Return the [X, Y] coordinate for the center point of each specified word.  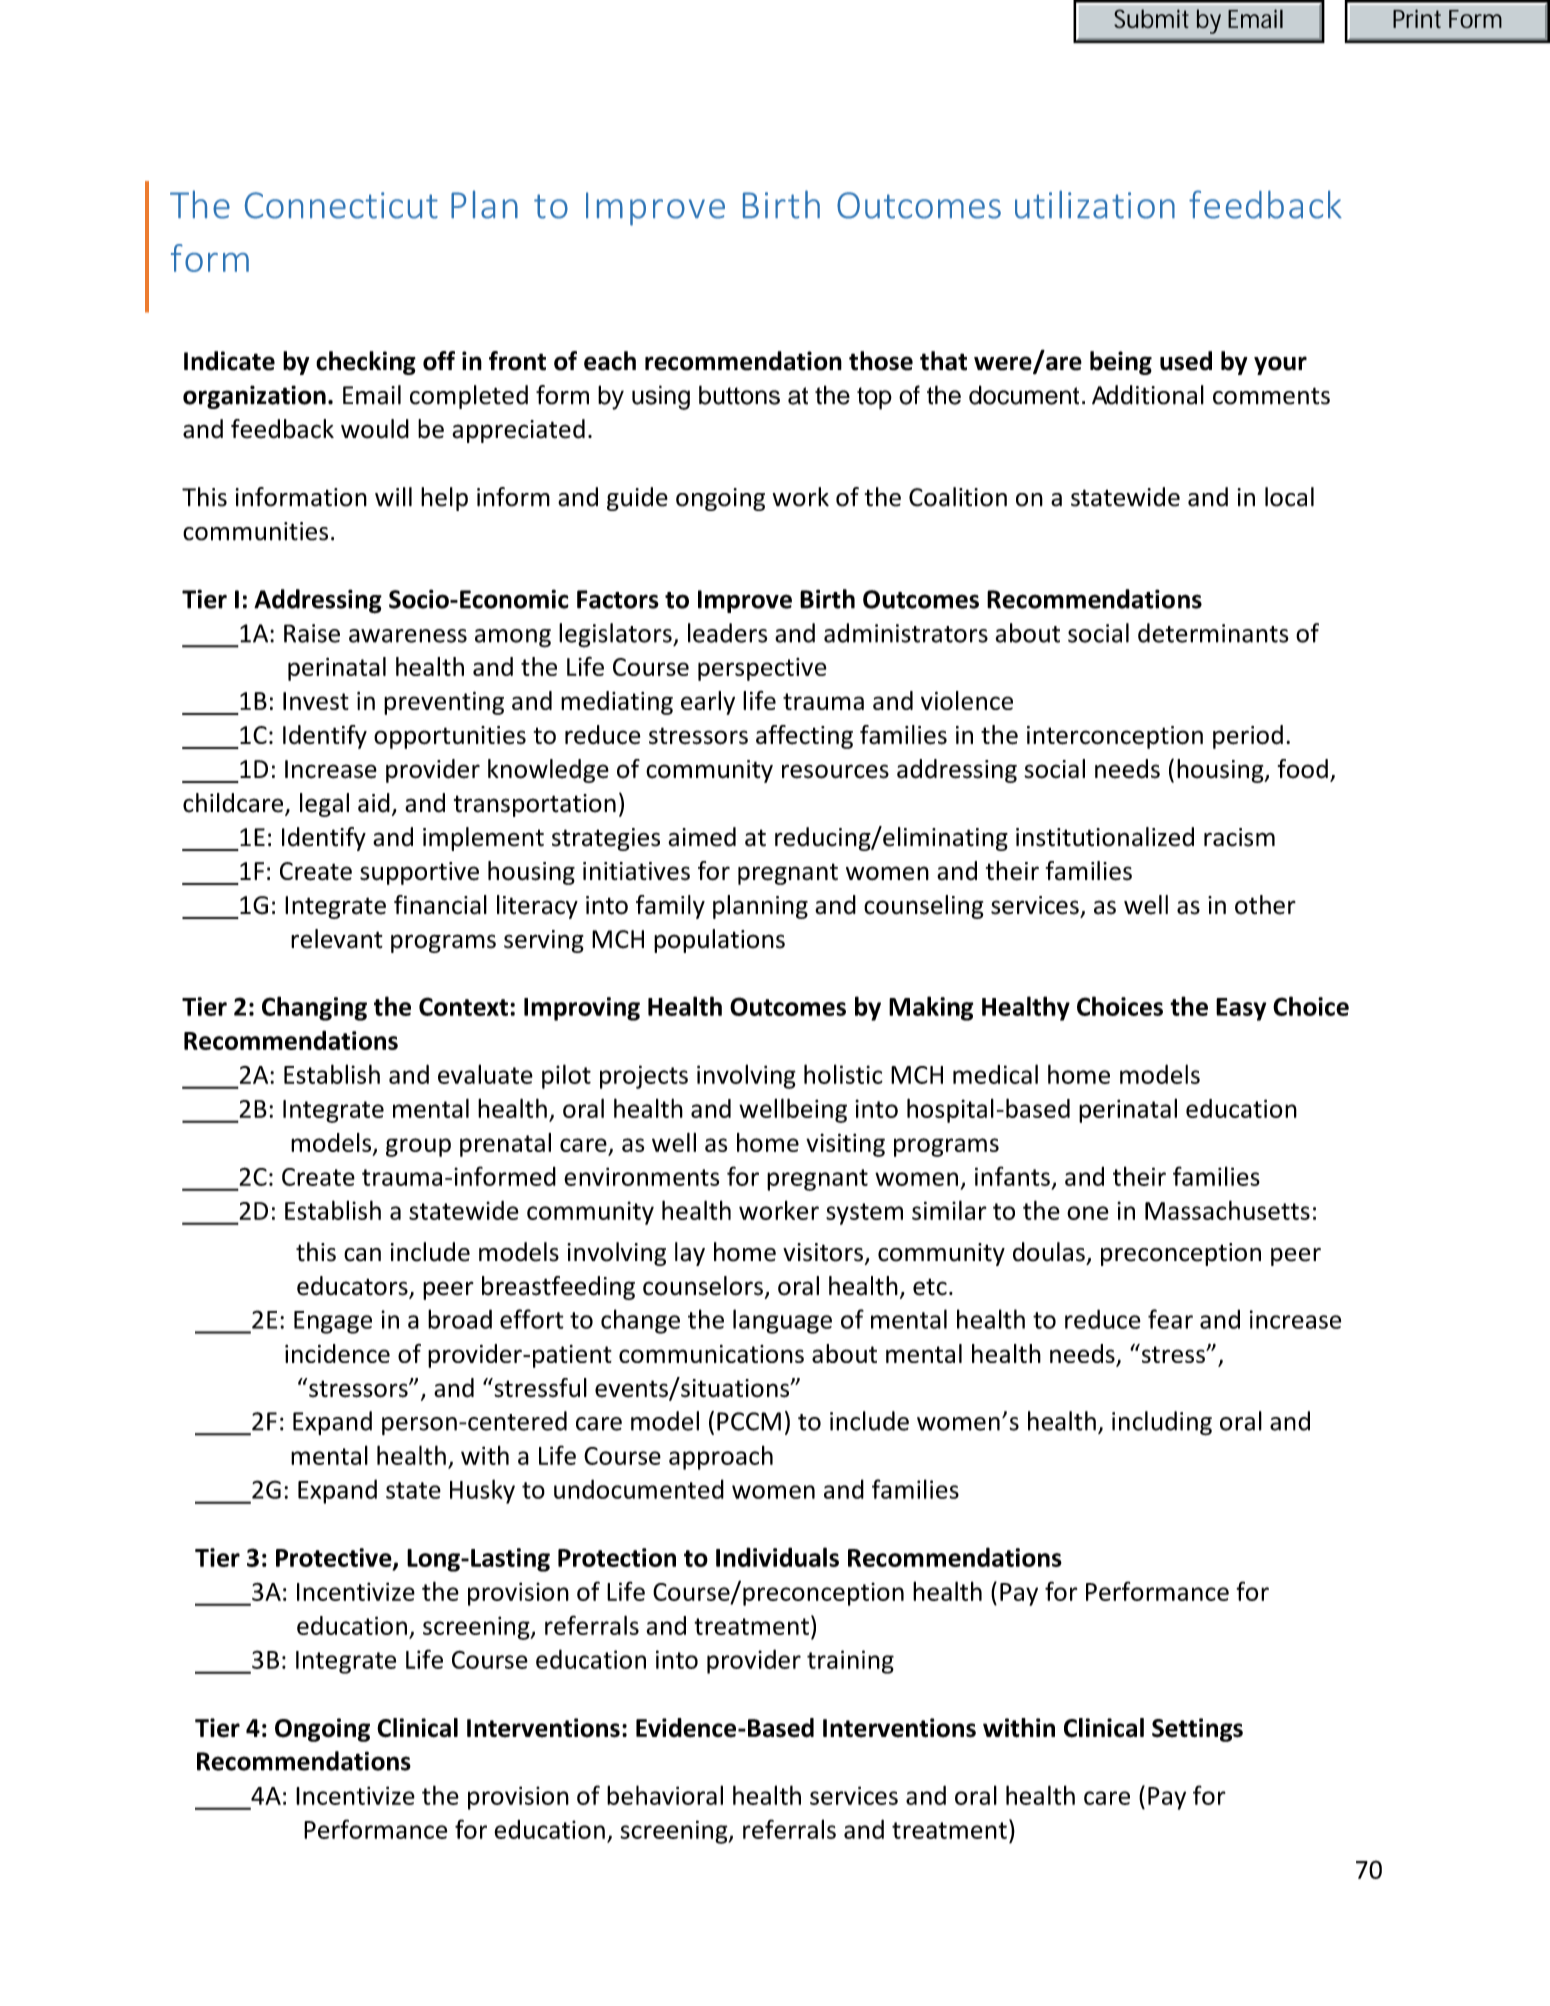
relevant [337, 939]
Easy [1241, 1009]
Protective [335, 1558]
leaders [728, 633]
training [850, 1662]
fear [1170, 1319]
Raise [312, 633]
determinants [1213, 633]
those [881, 361]
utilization [1095, 204]
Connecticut [341, 205]
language [782, 1321]
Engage [333, 1322]
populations [719, 941]
